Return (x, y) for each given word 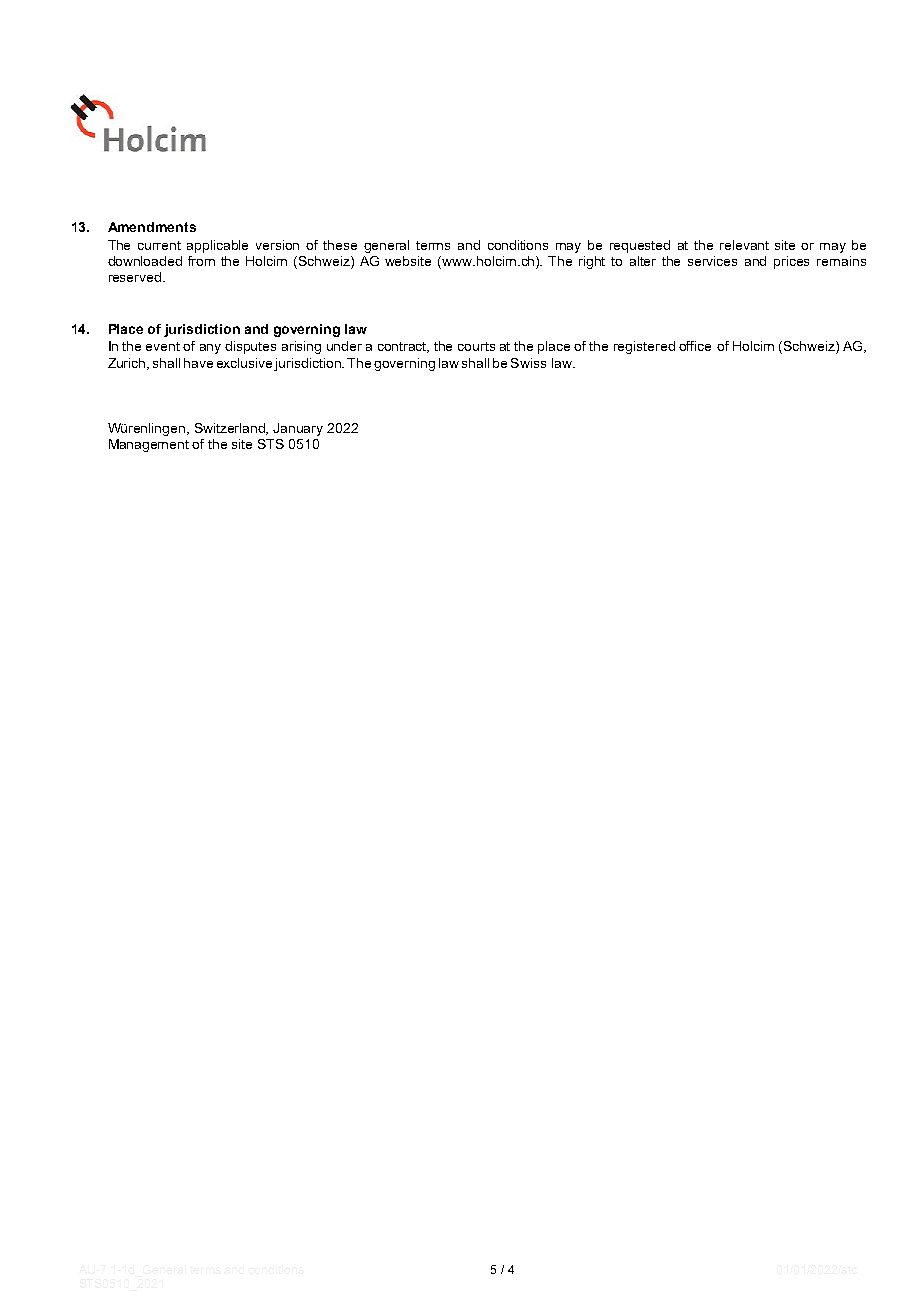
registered (644, 347)
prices (791, 262)
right (592, 262)
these (340, 245)
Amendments (152, 227)
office (695, 346)
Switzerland (231, 429)
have (198, 363)
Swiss (528, 363)
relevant (744, 245)
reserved (136, 277)
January (298, 429)
